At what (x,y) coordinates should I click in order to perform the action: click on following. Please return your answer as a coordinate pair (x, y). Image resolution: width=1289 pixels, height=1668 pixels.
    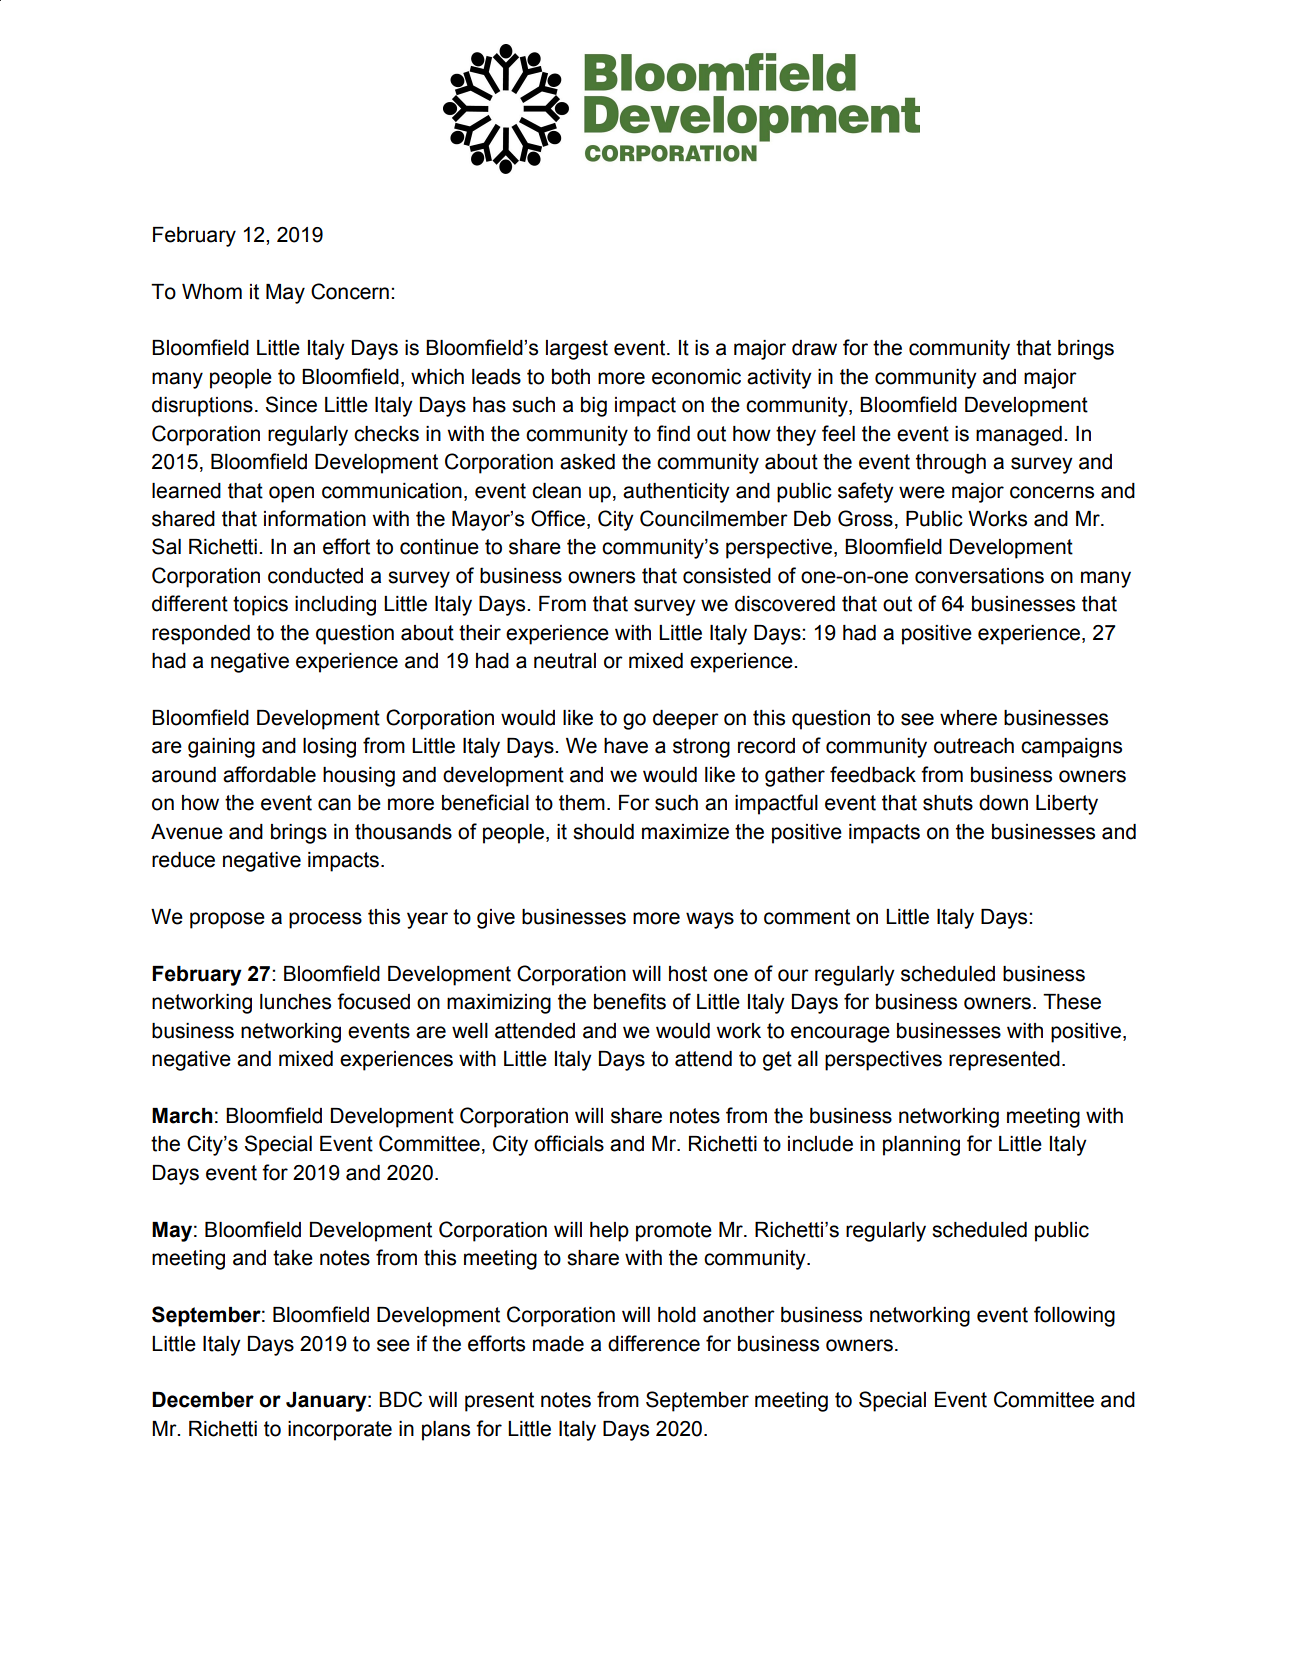
    Looking at the image, I should click on (1074, 1316).
